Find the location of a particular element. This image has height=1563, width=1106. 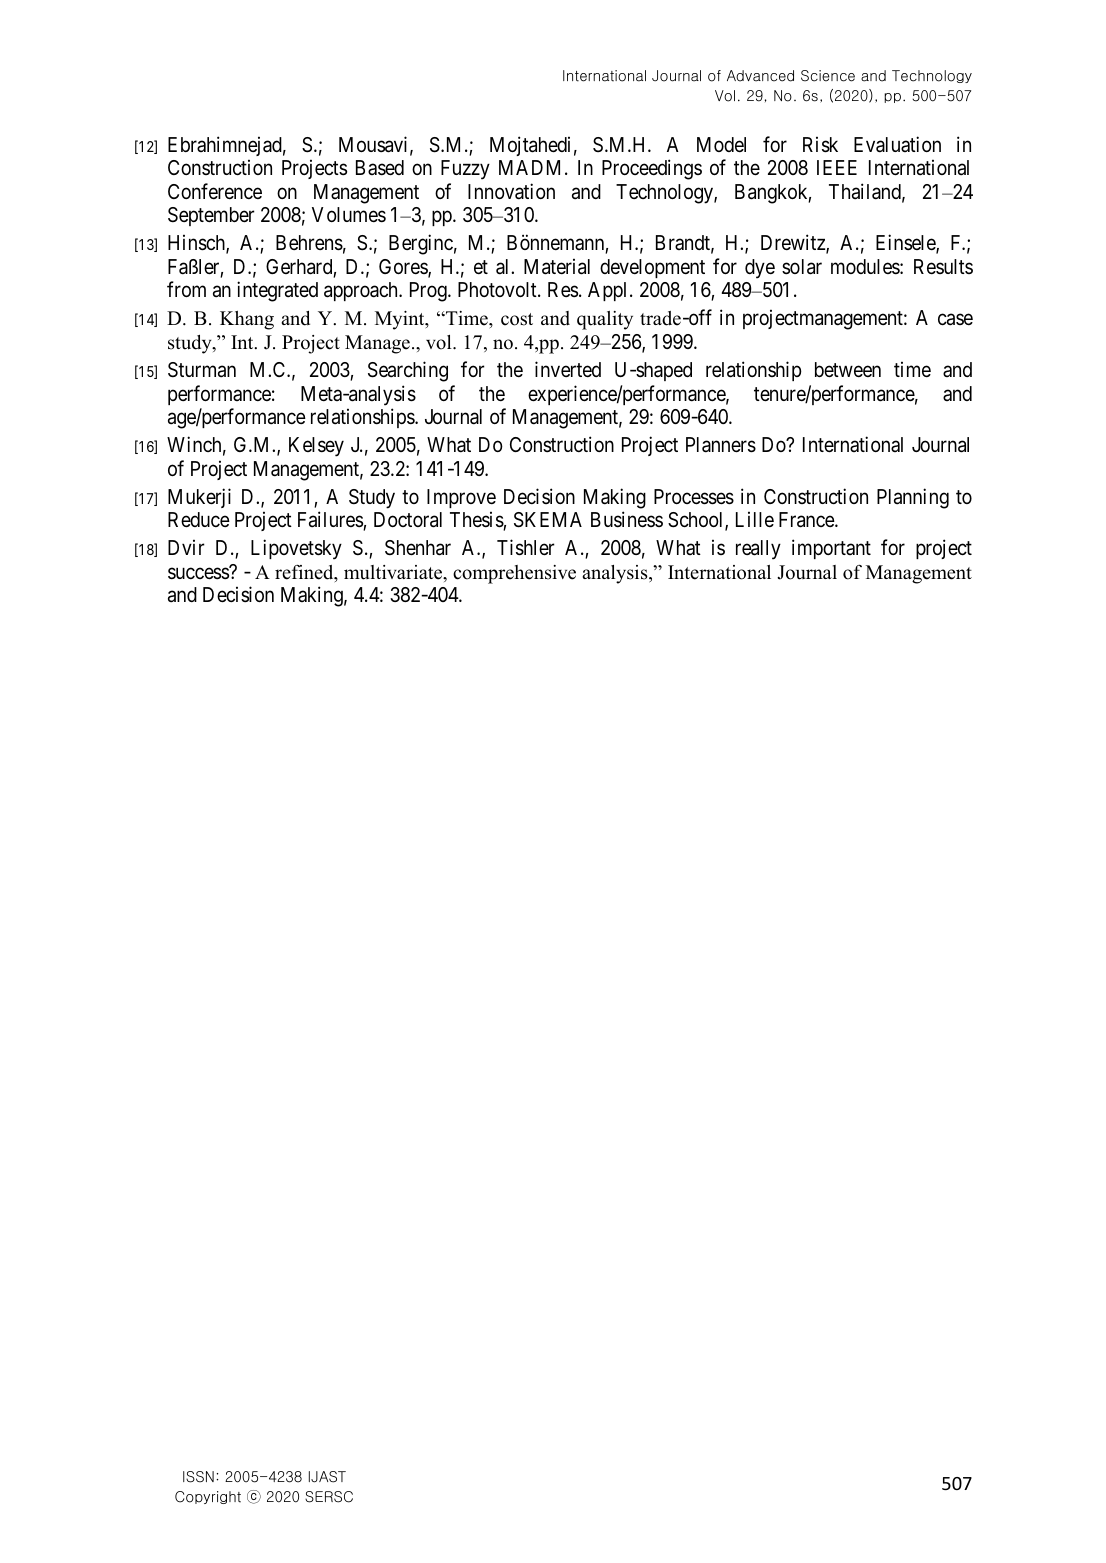

ISSN is located at coordinates (198, 1477).
